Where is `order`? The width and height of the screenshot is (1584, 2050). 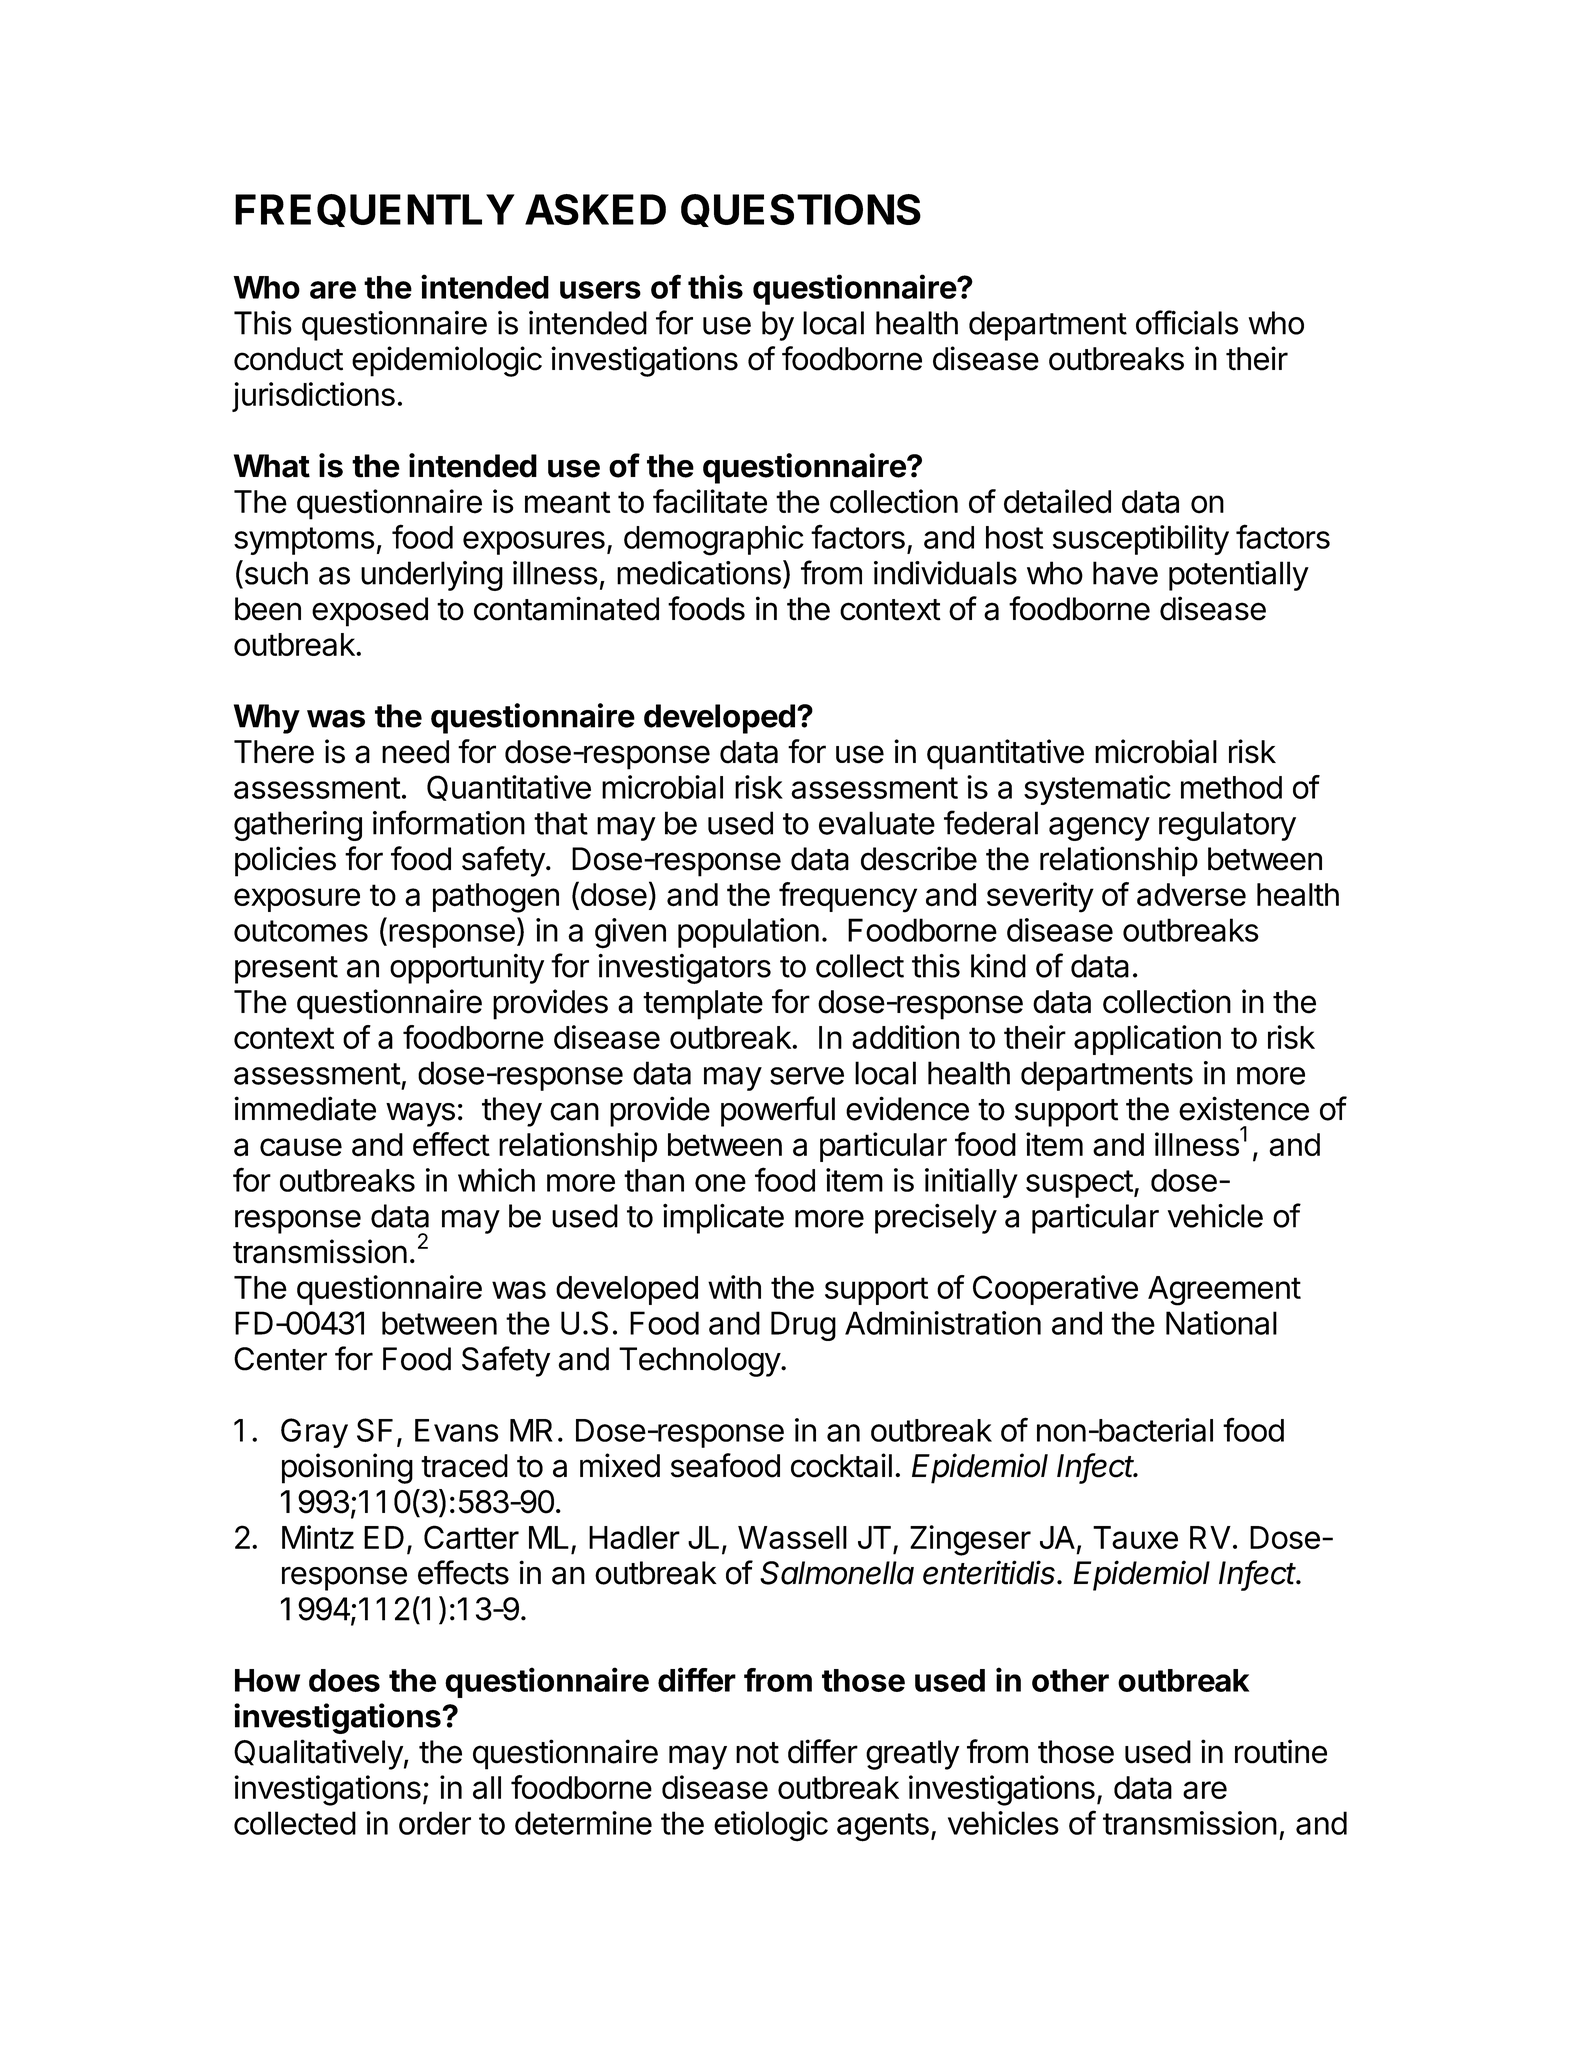 order is located at coordinates (435, 1823).
